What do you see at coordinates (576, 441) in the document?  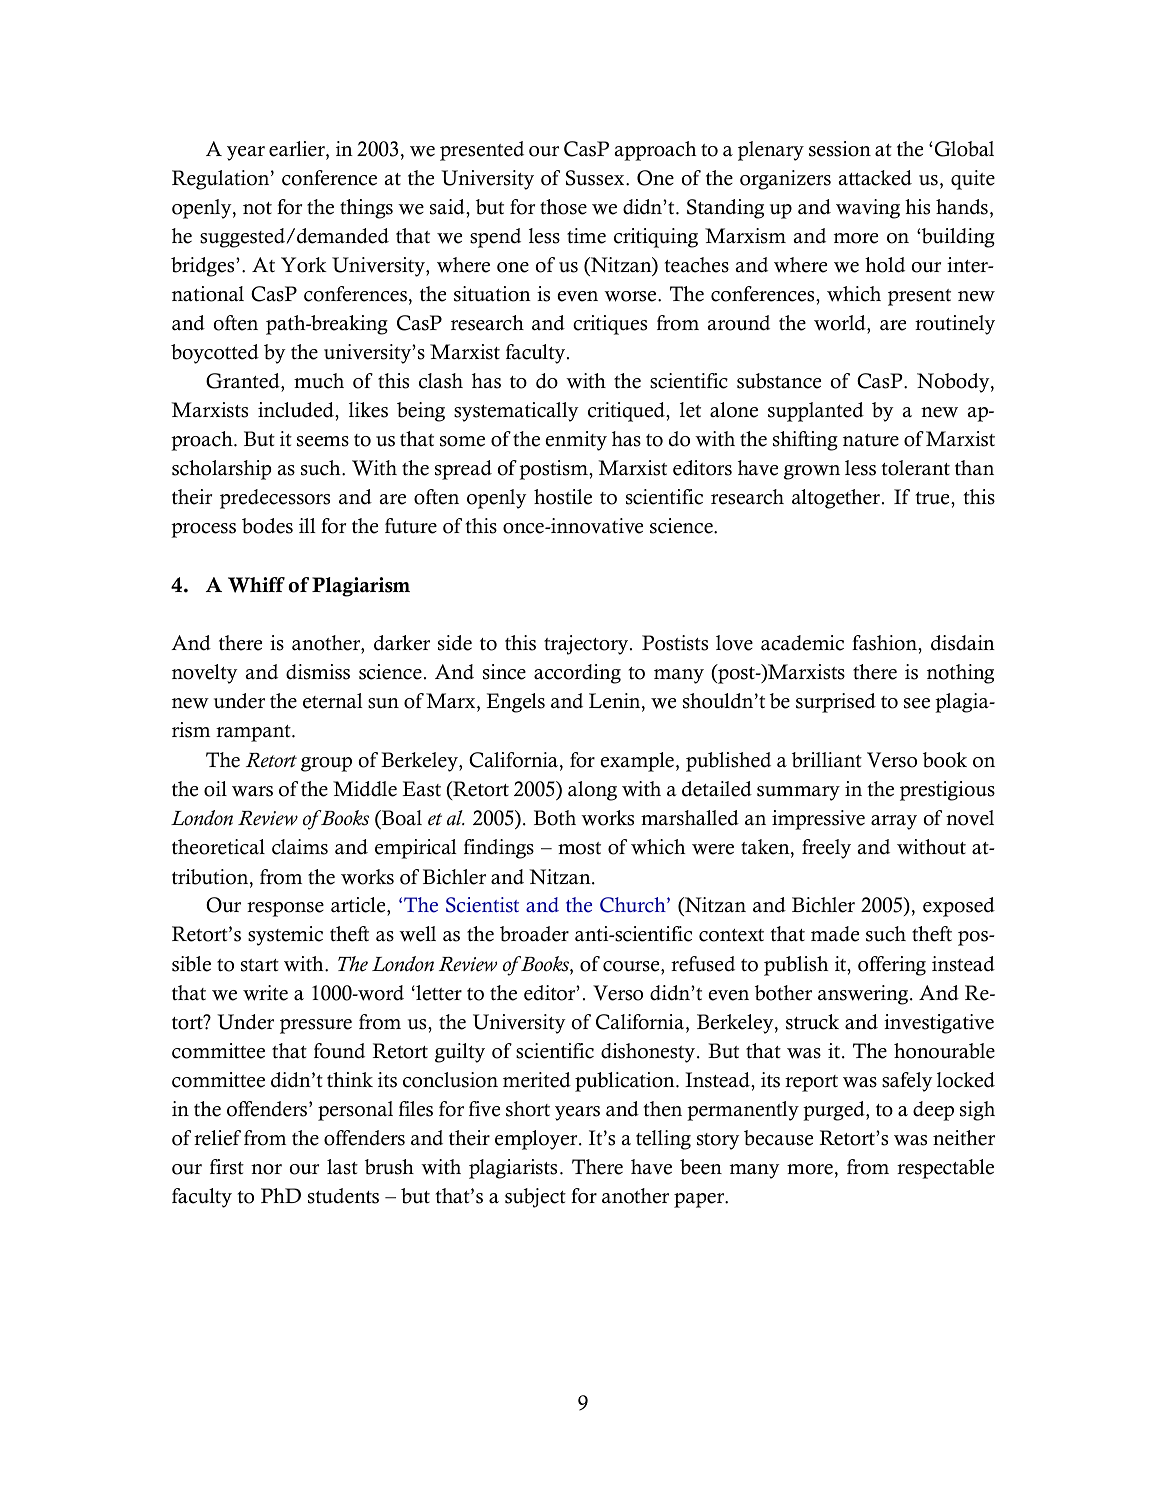 I see `enmity` at bounding box center [576, 441].
